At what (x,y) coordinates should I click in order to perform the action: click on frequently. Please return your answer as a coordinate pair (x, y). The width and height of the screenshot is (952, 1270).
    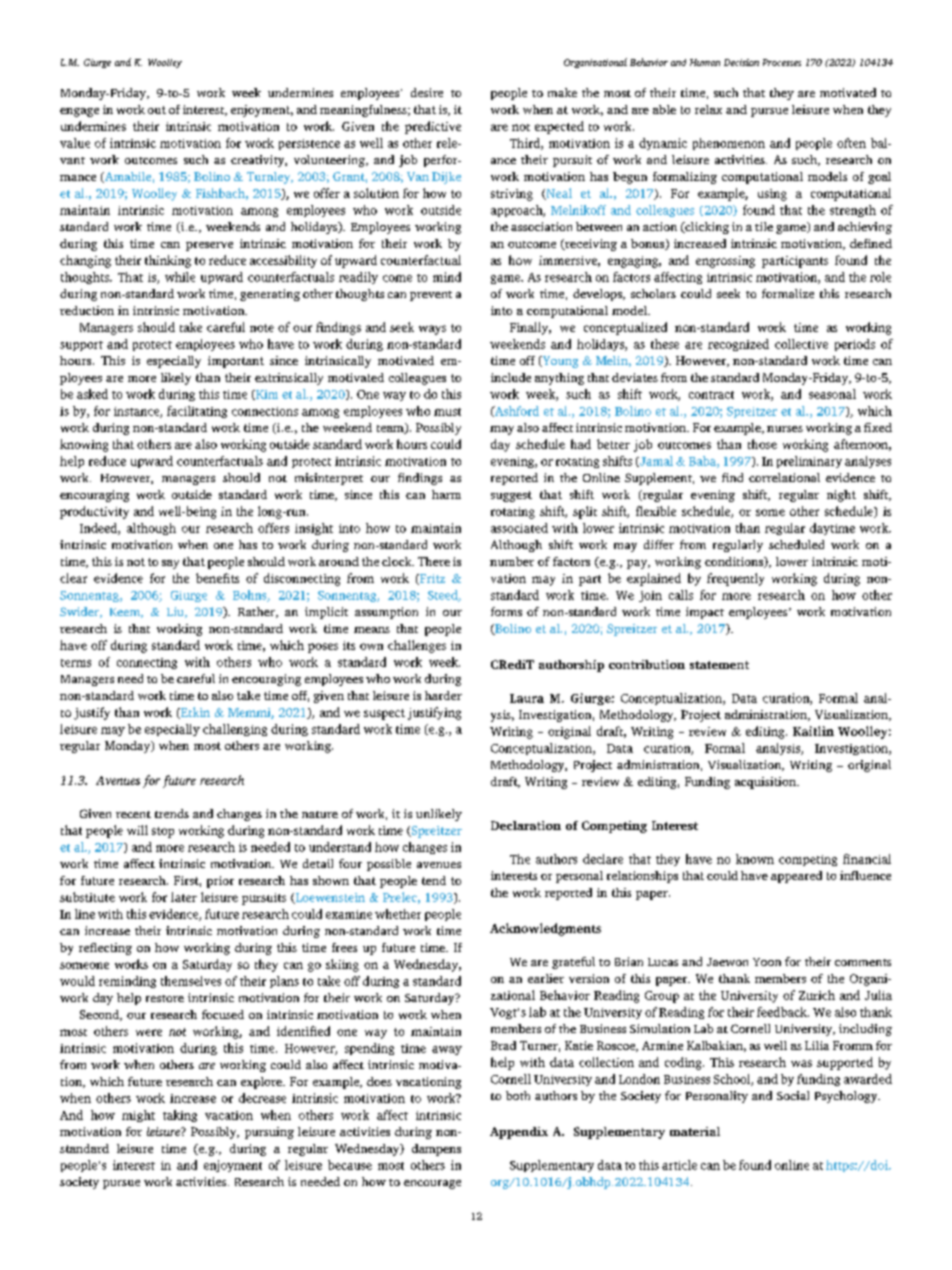
    Looking at the image, I should click on (735, 579).
